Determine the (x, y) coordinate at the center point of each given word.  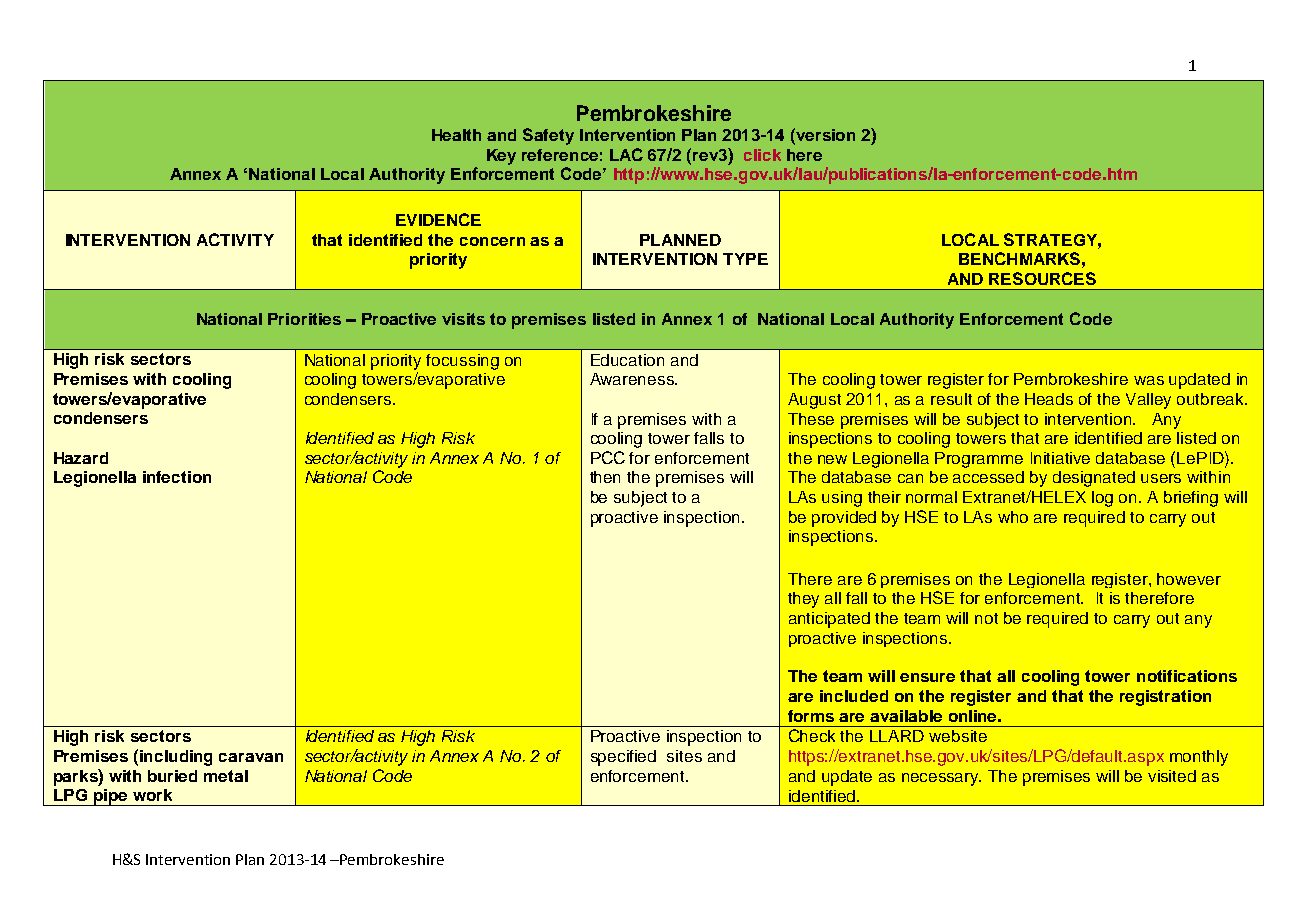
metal (226, 776)
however (1189, 579)
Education (627, 360)
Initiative (1060, 458)
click (762, 155)
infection (177, 477)
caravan (251, 757)
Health (456, 135)
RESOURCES (1042, 278)
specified (623, 758)
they (803, 600)
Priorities (304, 319)
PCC (608, 457)
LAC (626, 154)
